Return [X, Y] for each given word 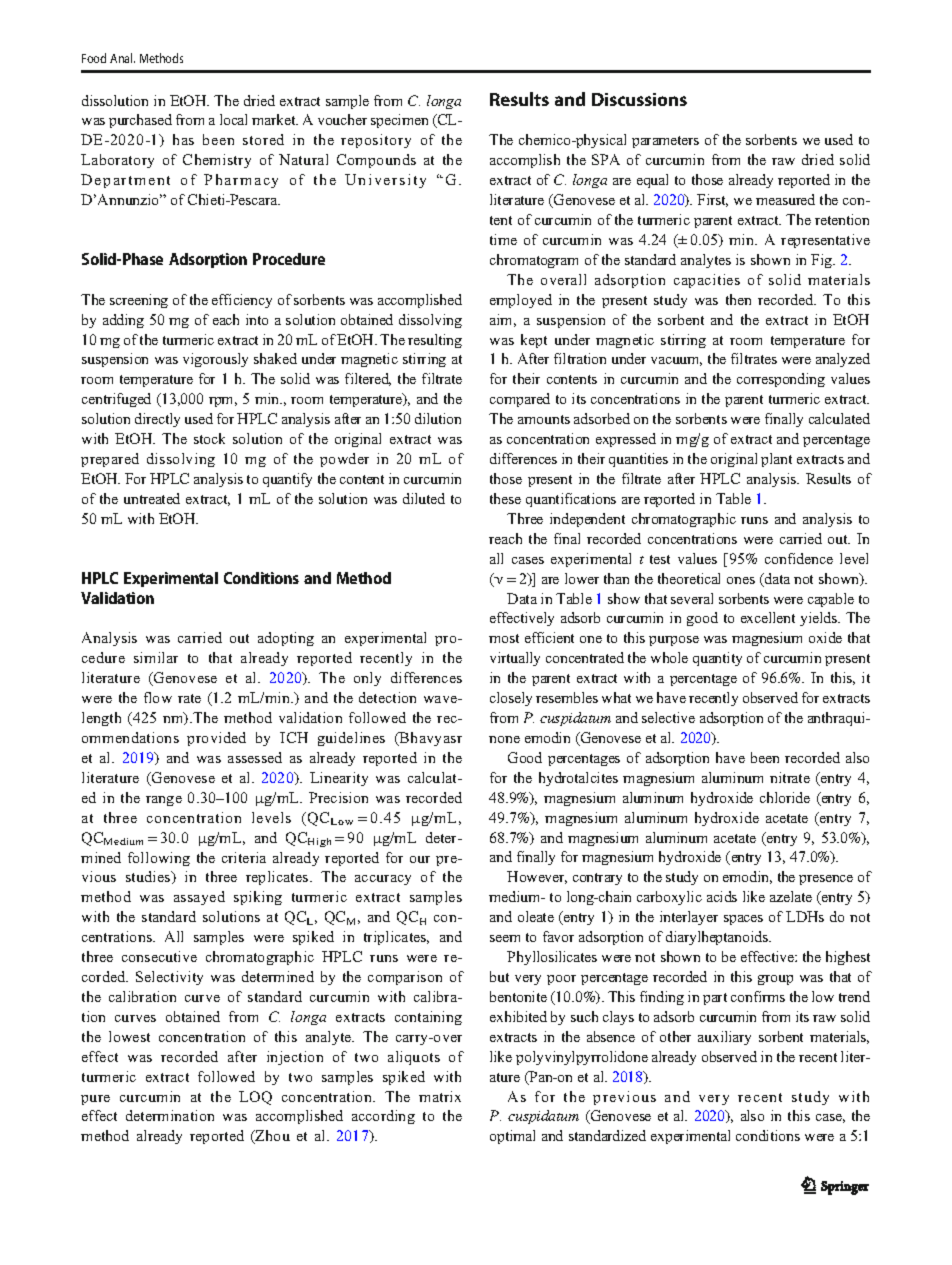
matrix [440, 1096]
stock [209, 438]
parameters [665, 142]
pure [95, 1100]
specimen [399, 121]
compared [520, 400]
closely [511, 699]
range [164, 801]
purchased [140, 121]
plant [776, 460]
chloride [785, 797]
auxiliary [724, 1038]
